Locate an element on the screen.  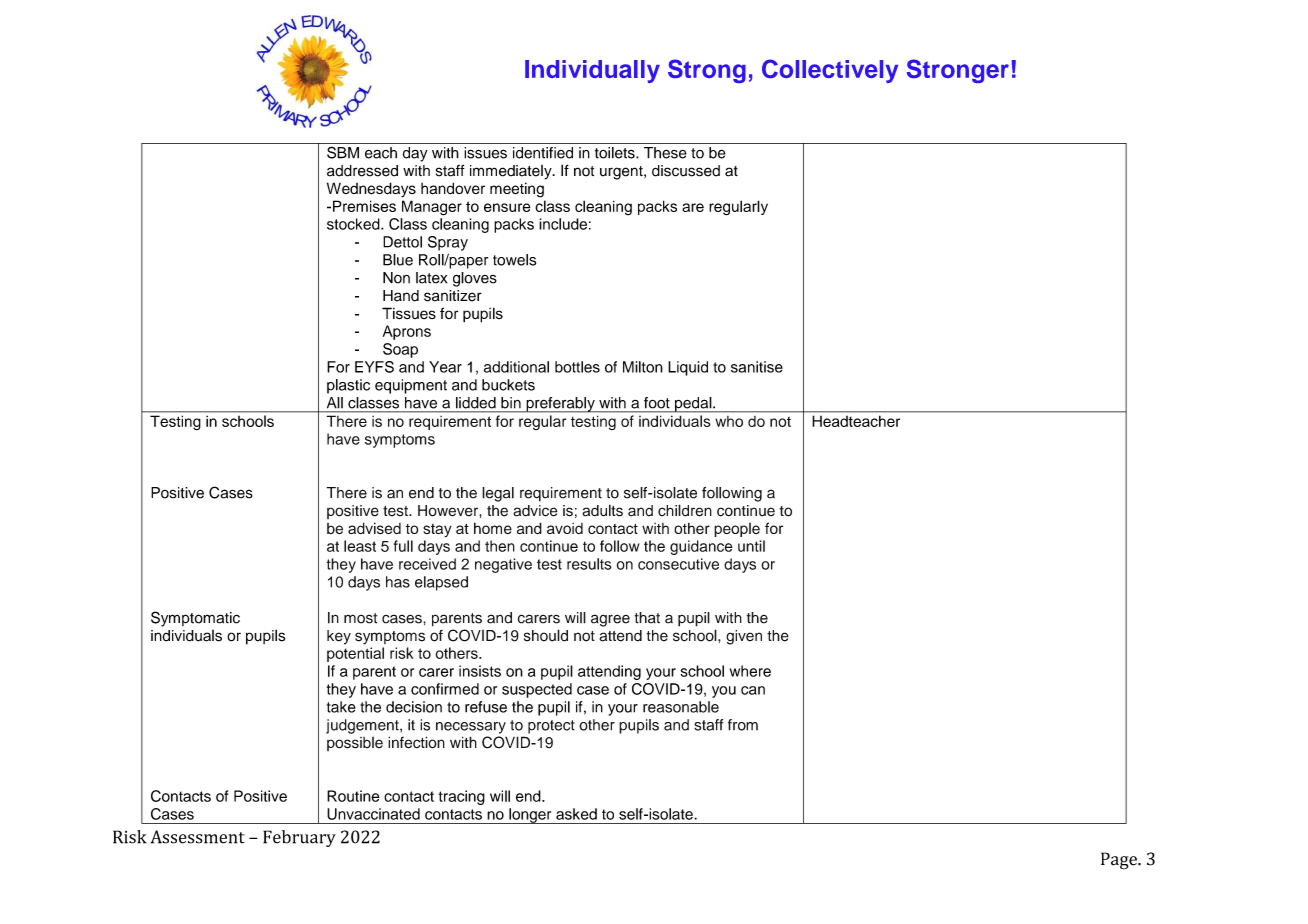
children is located at coordinates (685, 510).
